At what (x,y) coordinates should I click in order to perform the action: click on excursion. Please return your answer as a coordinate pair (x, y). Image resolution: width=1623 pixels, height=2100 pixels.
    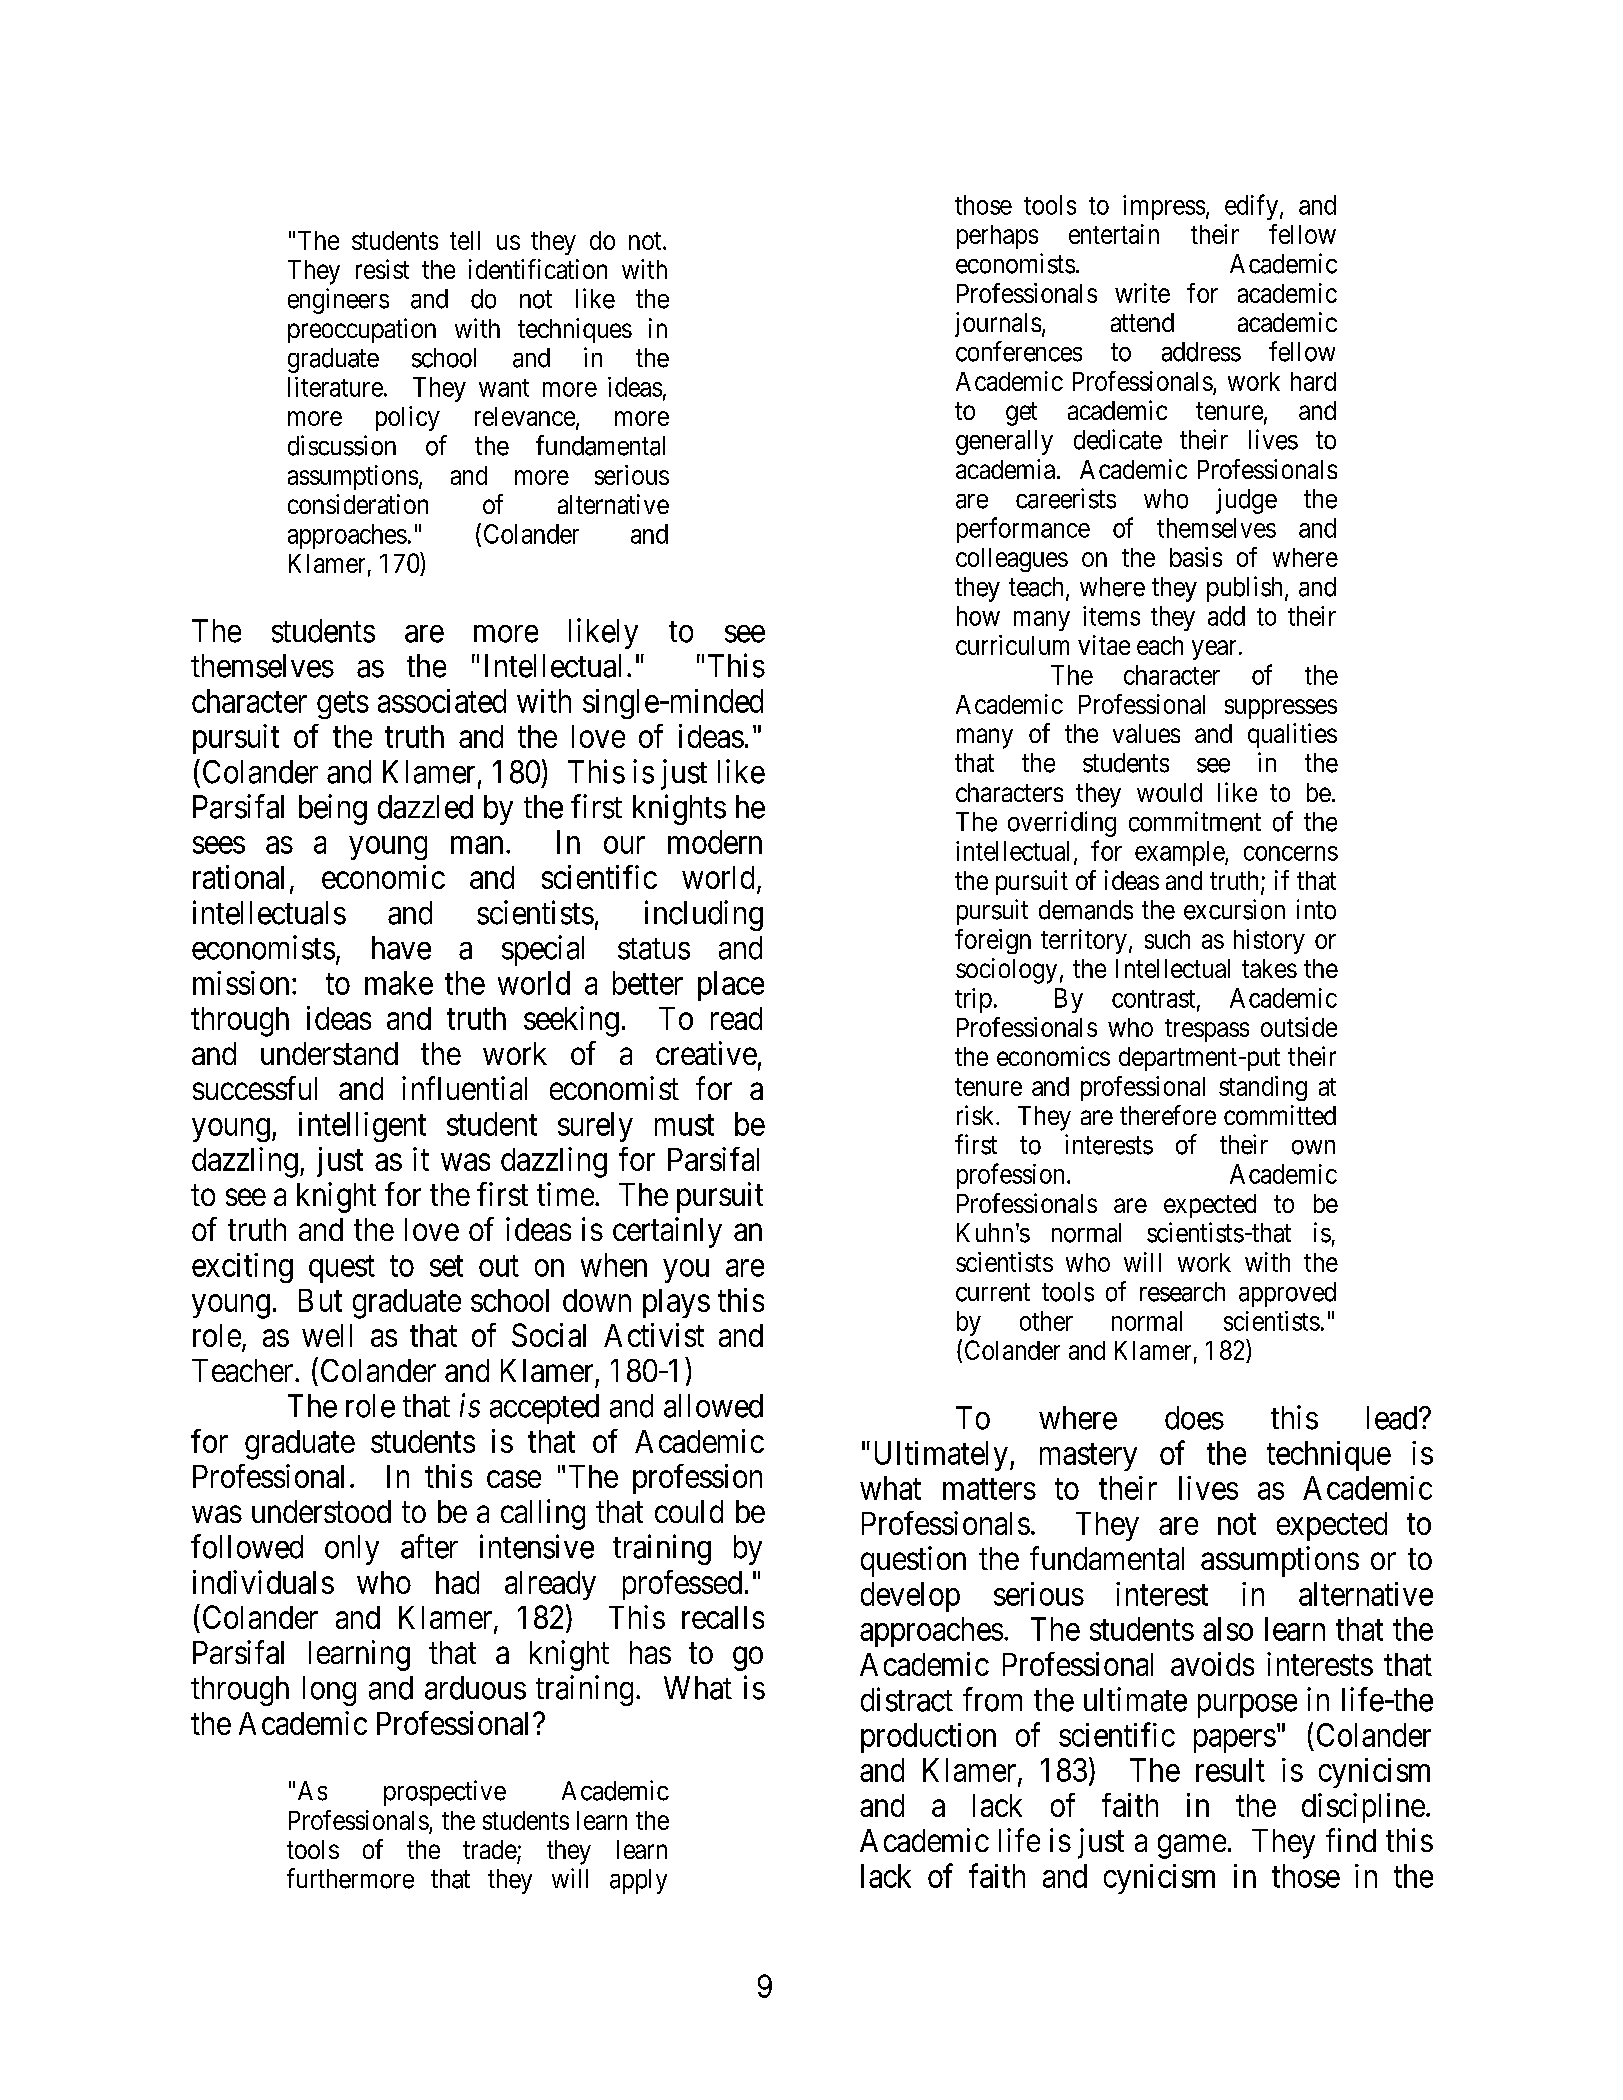
    Looking at the image, I should click on (1234, 909).
